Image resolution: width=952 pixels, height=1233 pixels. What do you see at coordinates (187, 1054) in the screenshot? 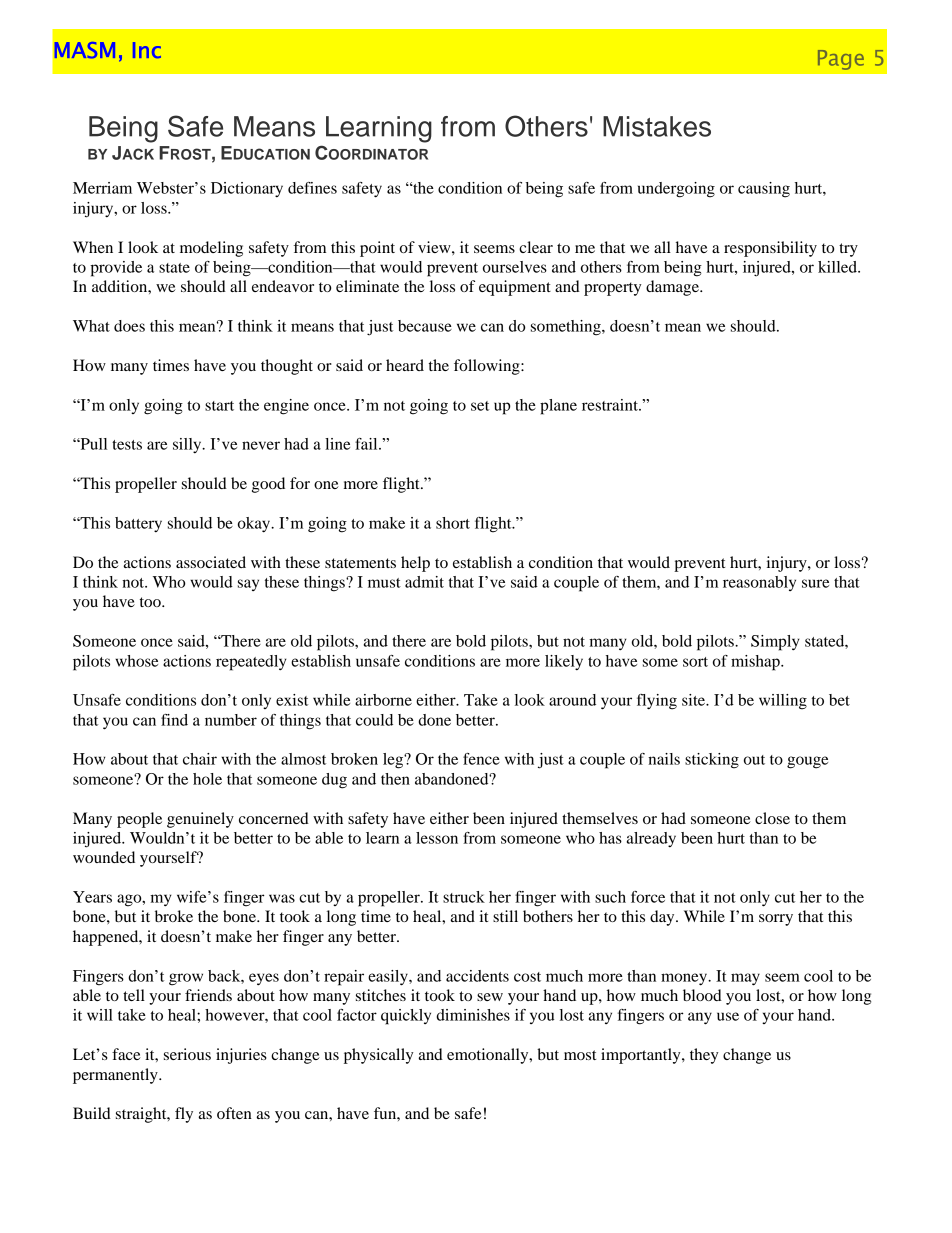
I see `serious` at bounding box center [187, 1054].
